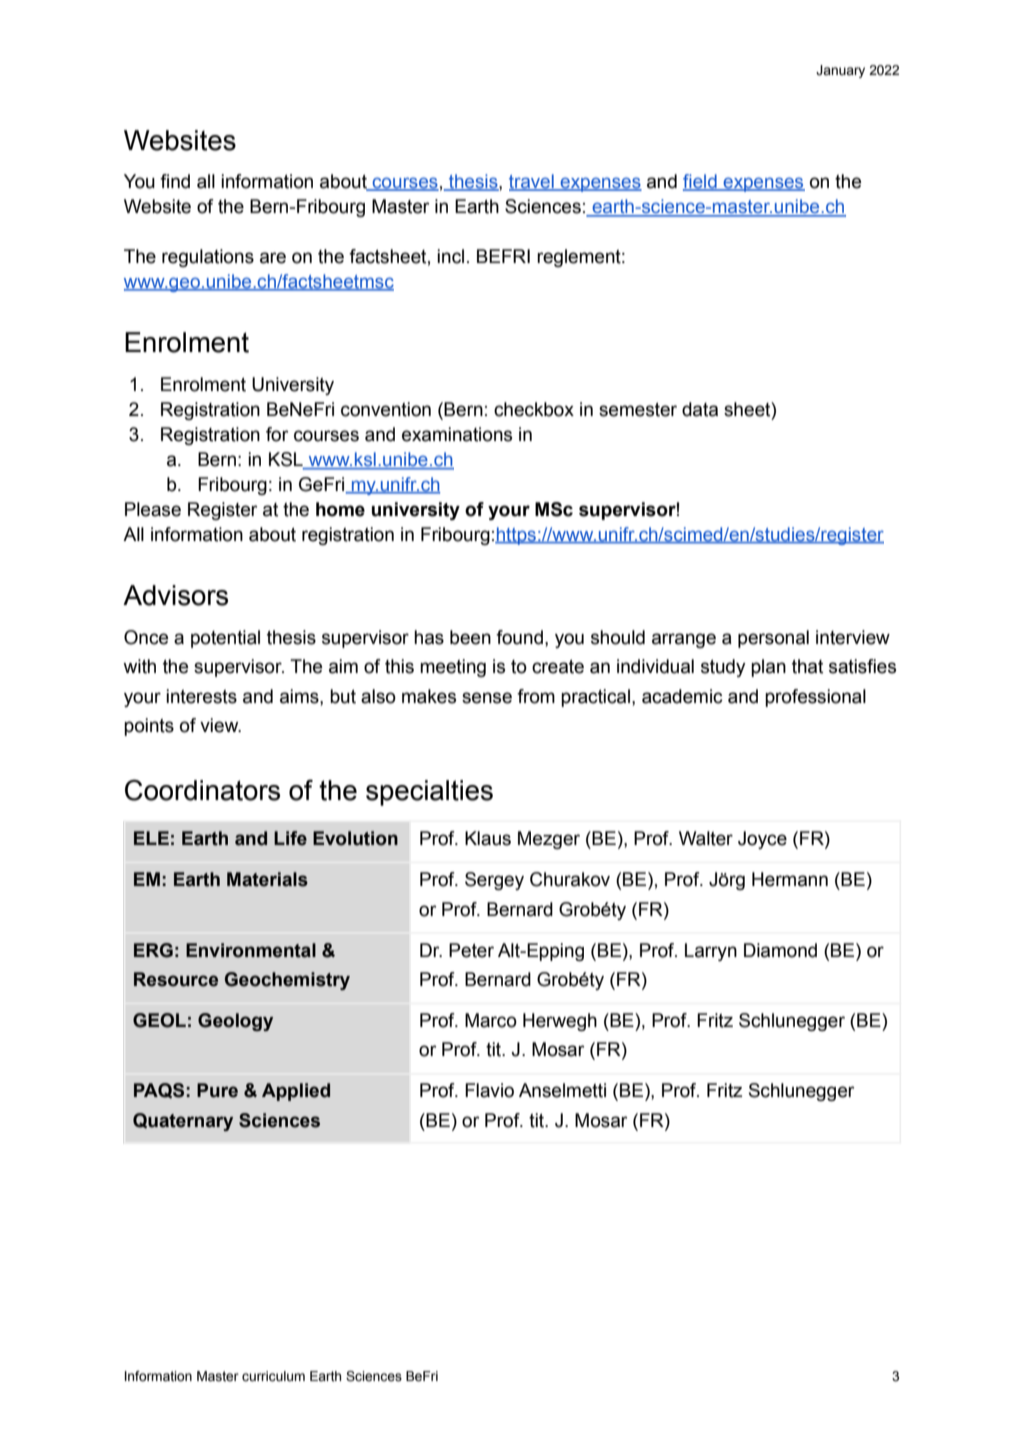 This page has height=1448, width=1025. I want to click on sense, so click(487, 698).
